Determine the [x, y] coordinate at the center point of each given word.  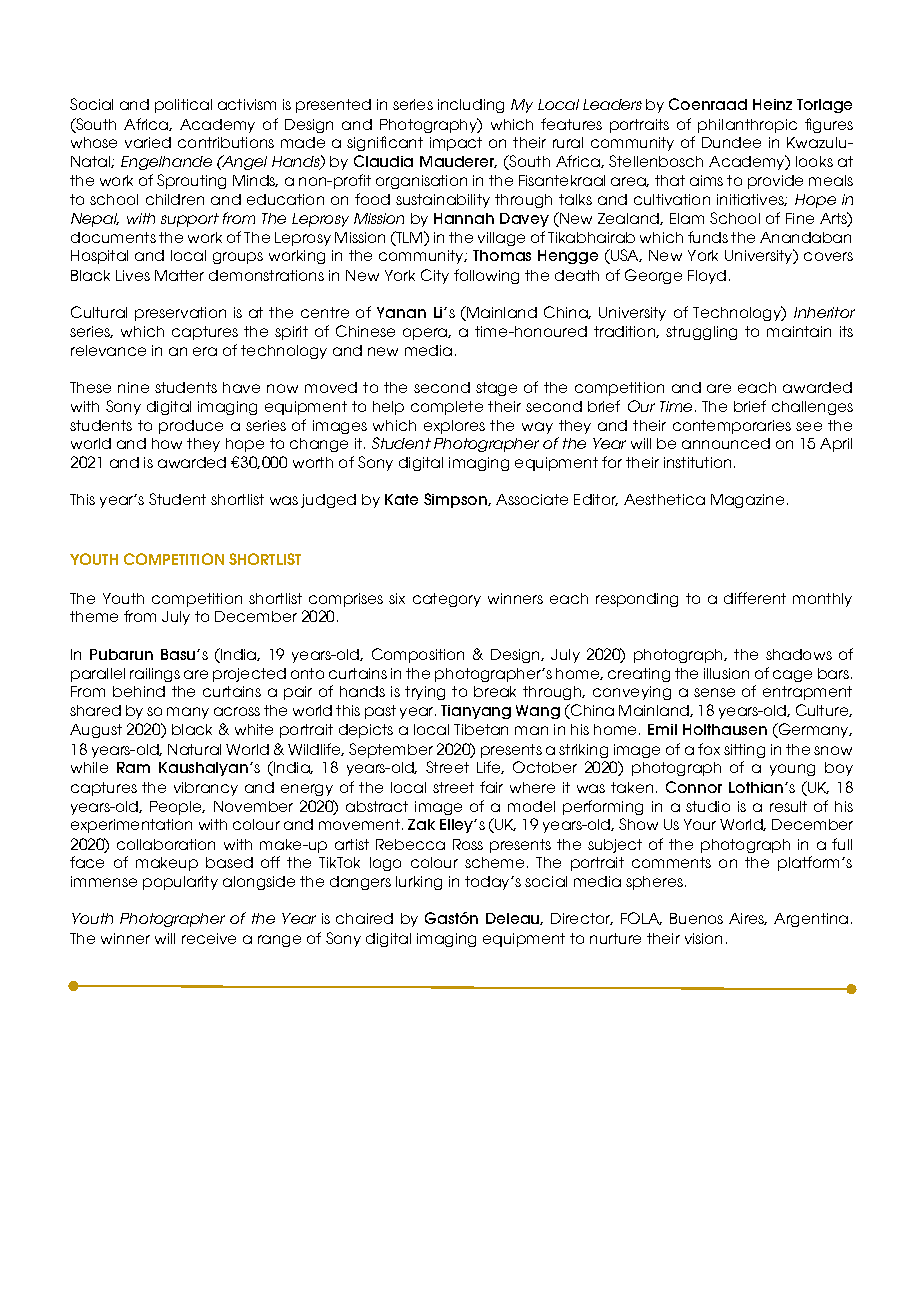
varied [148, 142]
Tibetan [481, 729]
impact [456, 144]
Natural [194, 749]
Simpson [456, 500]
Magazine [747, 501]
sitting [744, 751]
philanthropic [747, 126]
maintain [799, 331]
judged [328, 501]
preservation [180, 314]
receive [209, 938]
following [486, 276]
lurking [419, 883]
